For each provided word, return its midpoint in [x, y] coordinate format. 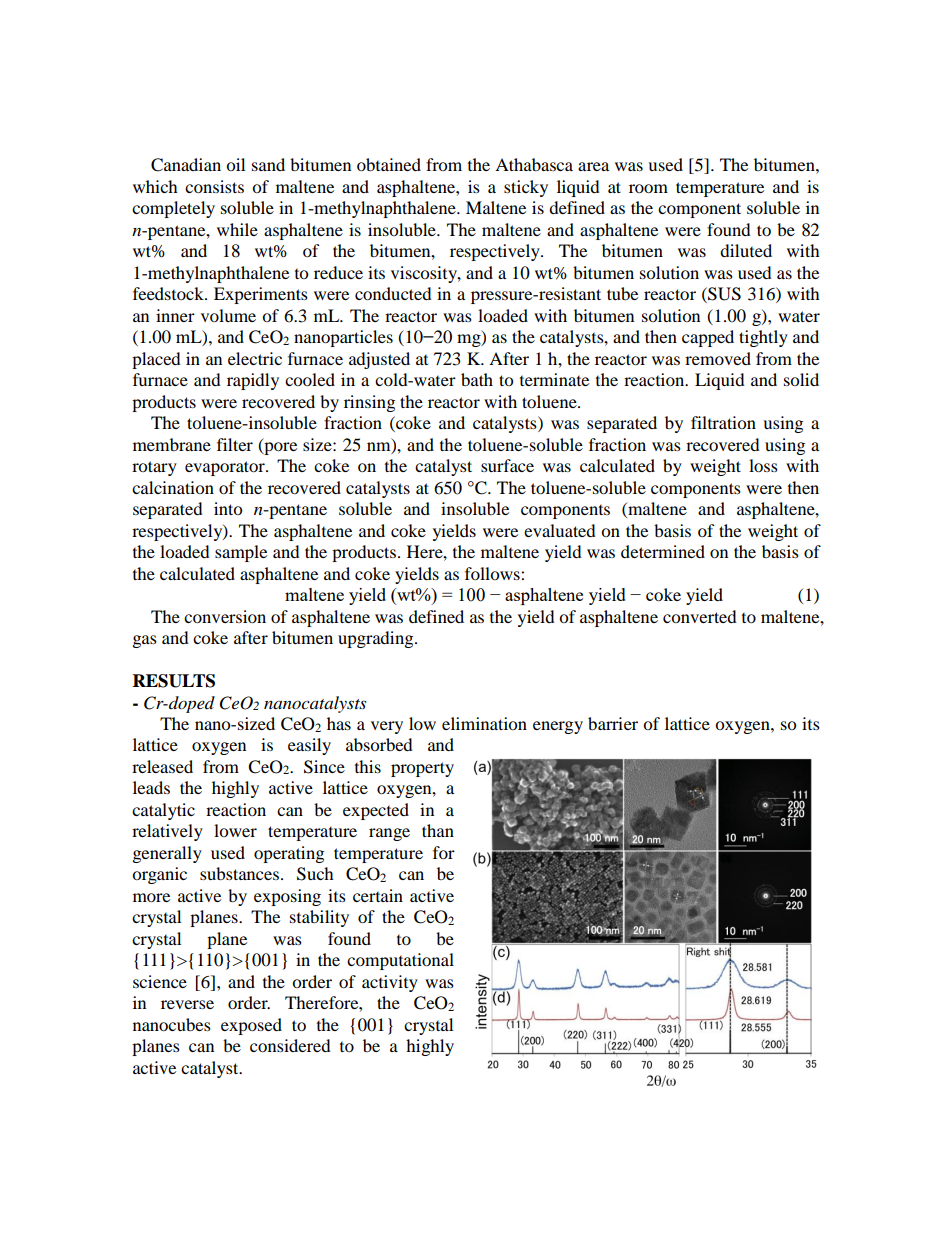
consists [214, 186]
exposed [251, 1026]
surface [507, 465]
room [648, 188]
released [162, 766]
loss [763, 465]
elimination [484, 723]
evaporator [226, 468]
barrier [613, 723]
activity [390, 983]
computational [400, 961]
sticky [526, 188]
